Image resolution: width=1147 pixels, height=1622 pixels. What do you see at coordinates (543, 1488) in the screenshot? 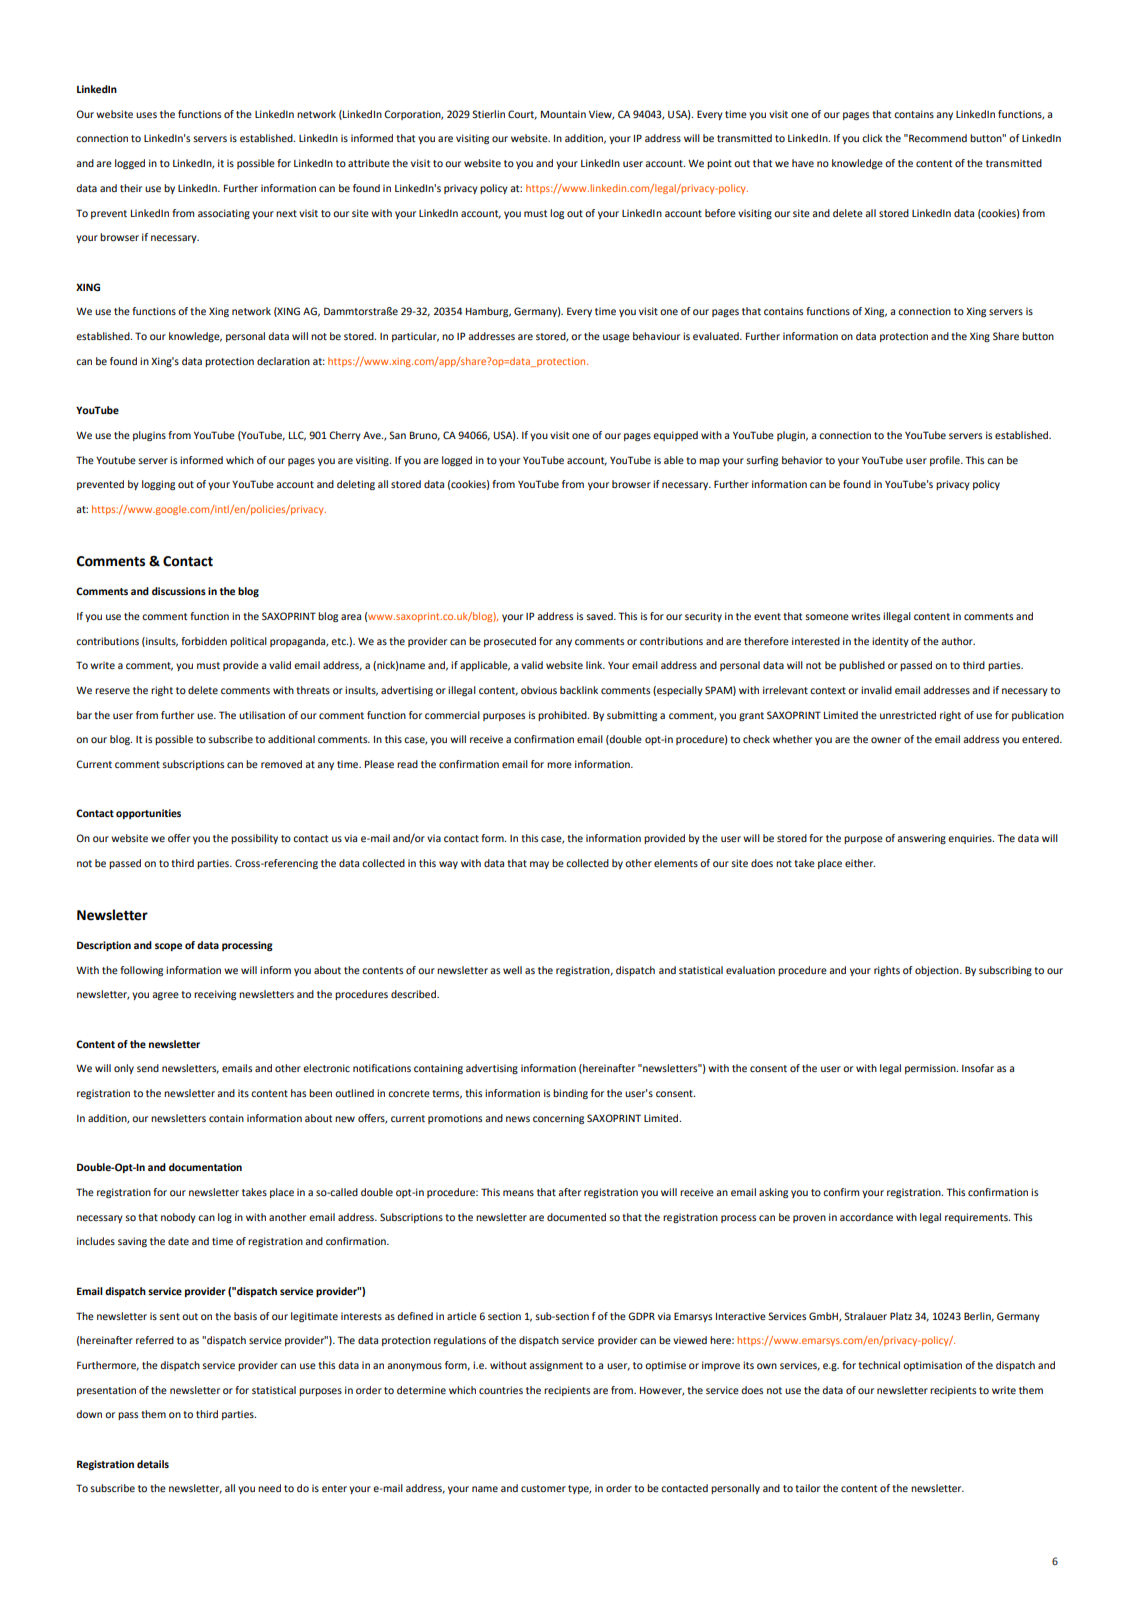
I see `customer` at bounding box center [543, 1488].
